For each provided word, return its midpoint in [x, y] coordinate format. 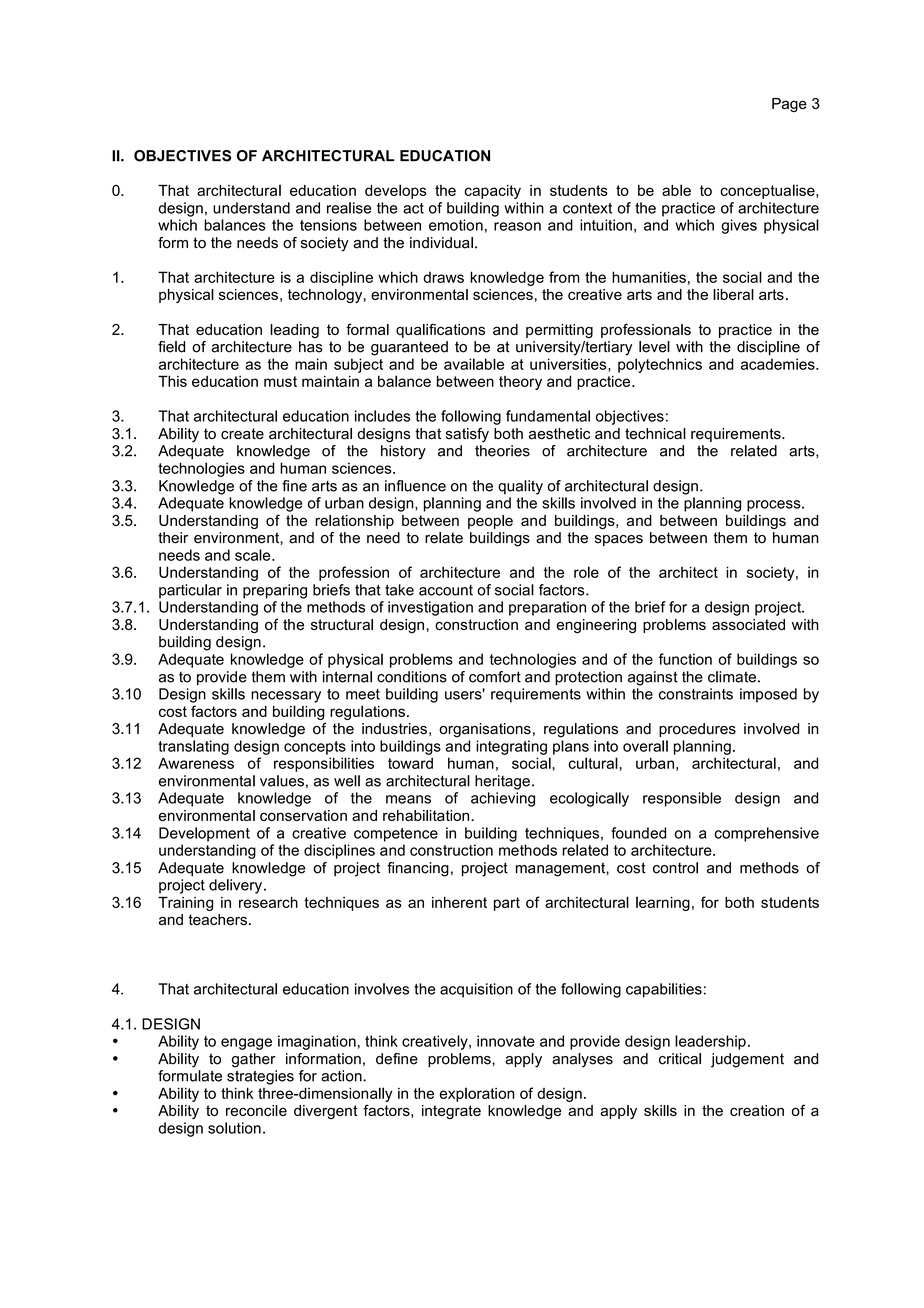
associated [748, 624]
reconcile [256, 1110]
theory [520, 383]
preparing [275, 591]
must [280, 381]
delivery [235, 886]
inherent [459, 902]
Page [789, 105]
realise [349, 208]
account [446, 590]
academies [779, 364]
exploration [477, 1094]
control [675, 868]
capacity [493, 192]
